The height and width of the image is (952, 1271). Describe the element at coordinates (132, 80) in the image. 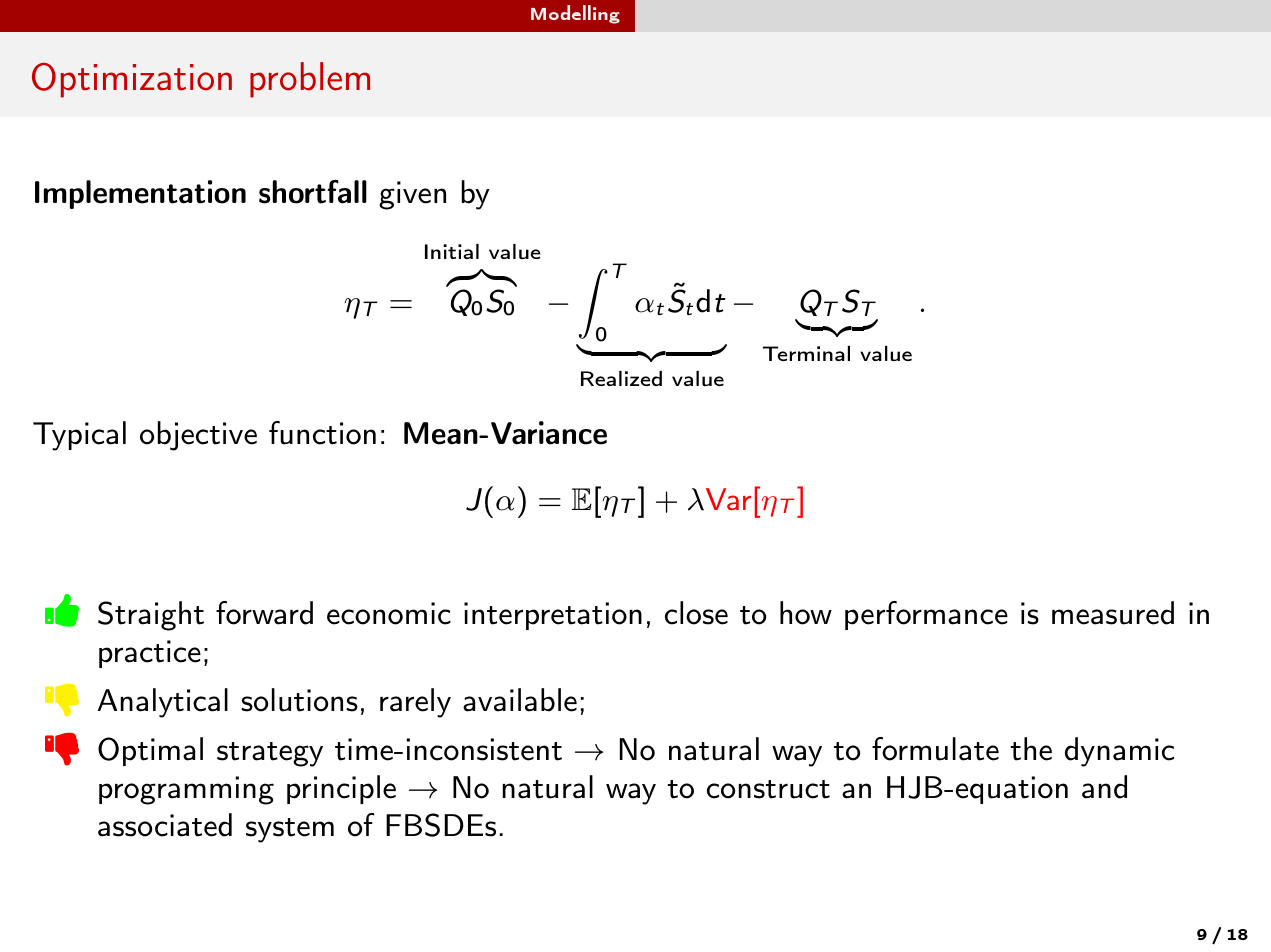

I see `Optimization` at that location.
